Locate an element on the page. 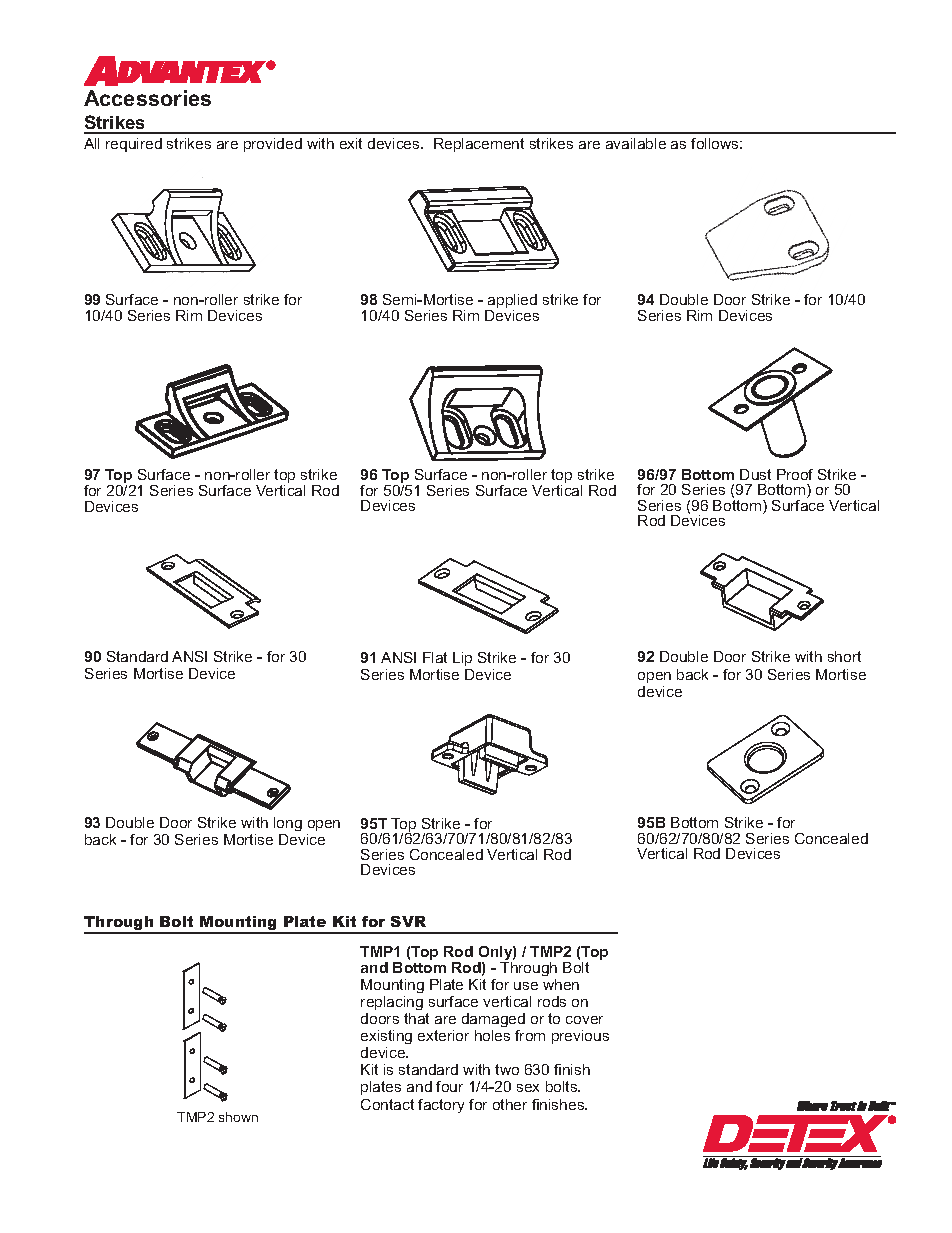  shown is located at coordinates (238, 1117).
